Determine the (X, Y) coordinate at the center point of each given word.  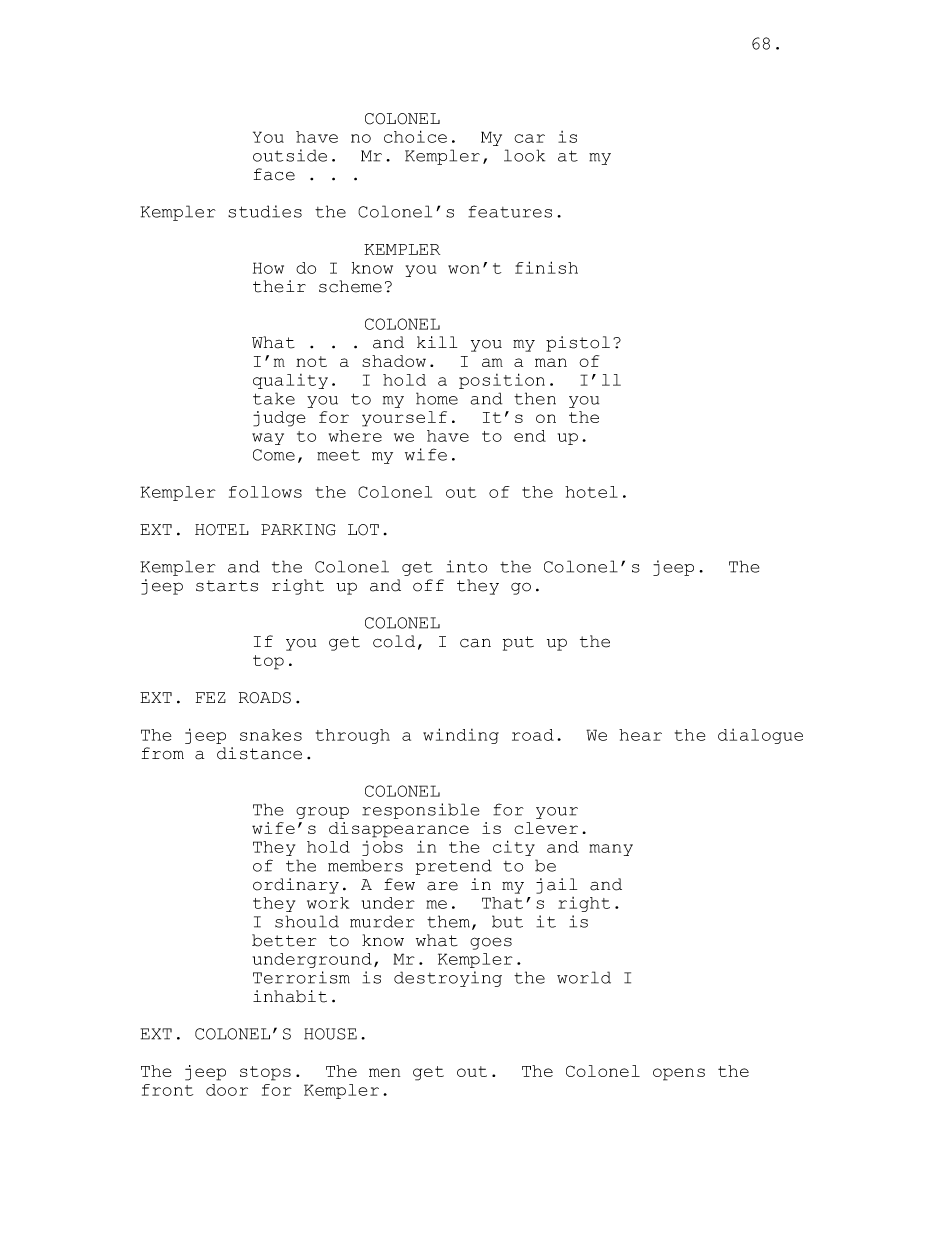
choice (415, 136)
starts (227, 586)
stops (265, 1073)
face (274, 174)
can (475, 643)
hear (640, 735)
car (529, 138)
